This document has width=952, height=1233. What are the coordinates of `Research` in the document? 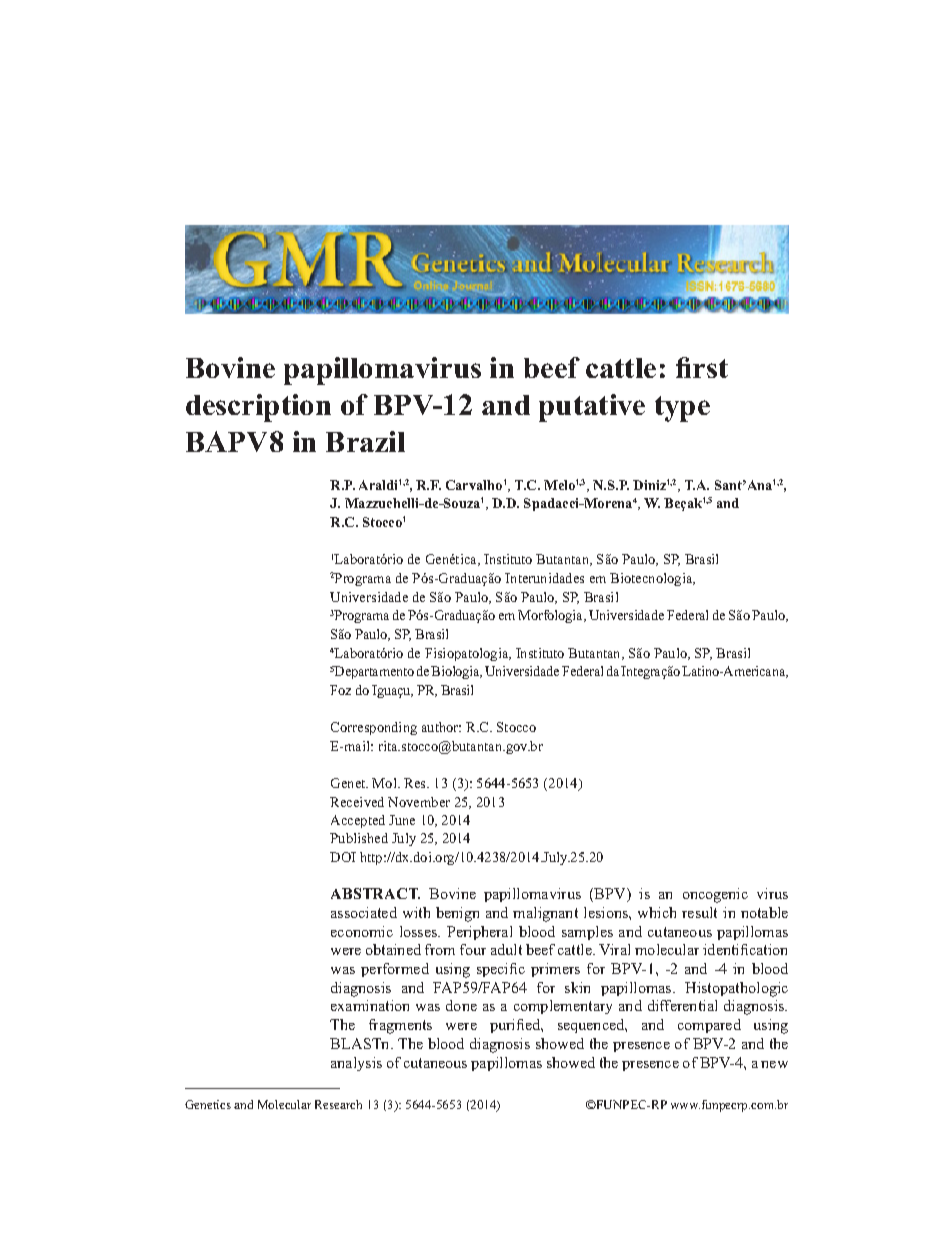 It's located at (338, 1104).
